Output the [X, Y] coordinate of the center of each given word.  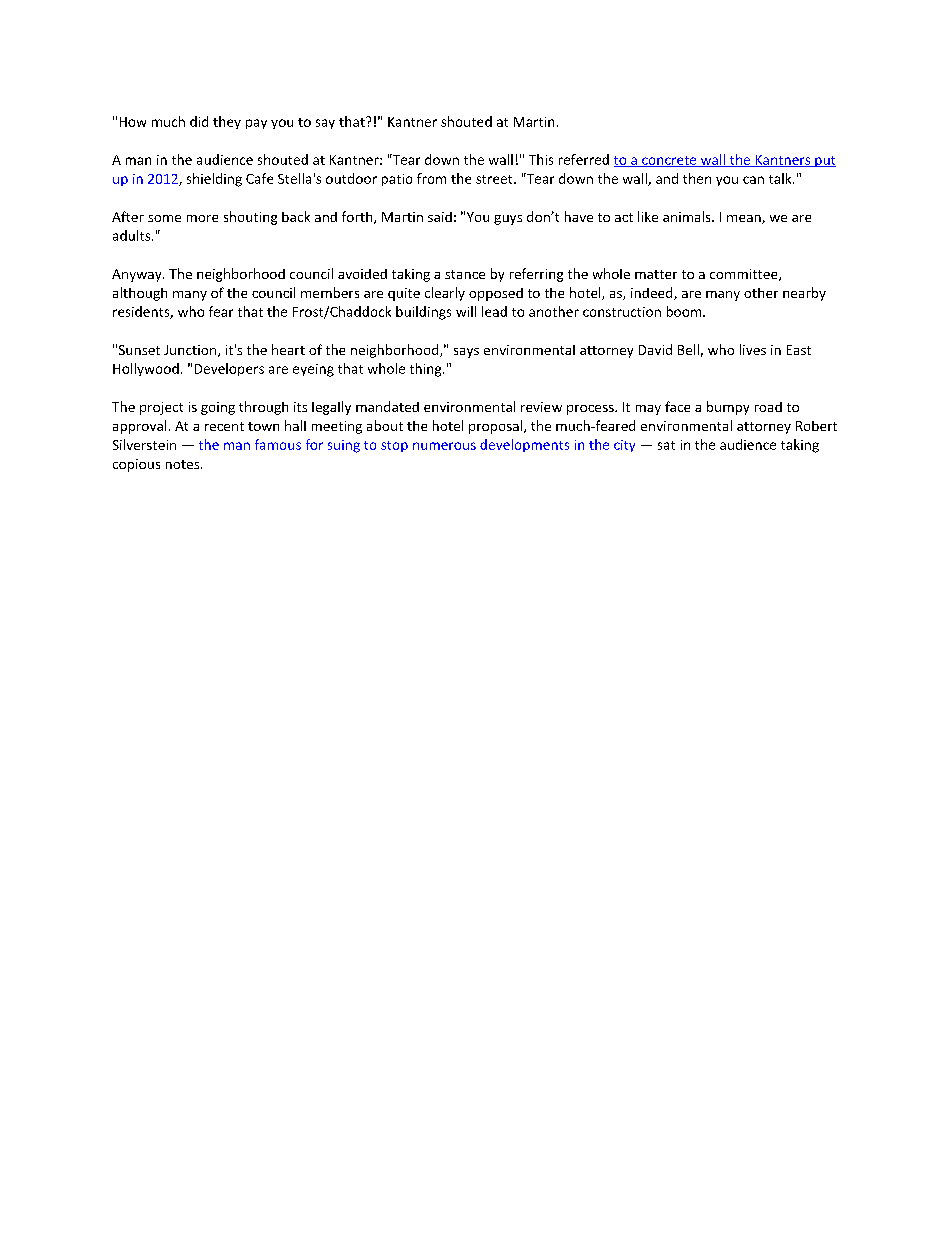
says [466, 353]
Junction [191, 351]
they [227, 122]
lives [753, 349]
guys [508, 220]
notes [184, 464]
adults [133, 235]
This [541, 159]
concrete [669, 161]
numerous [444, 446]
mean [745, 219]
